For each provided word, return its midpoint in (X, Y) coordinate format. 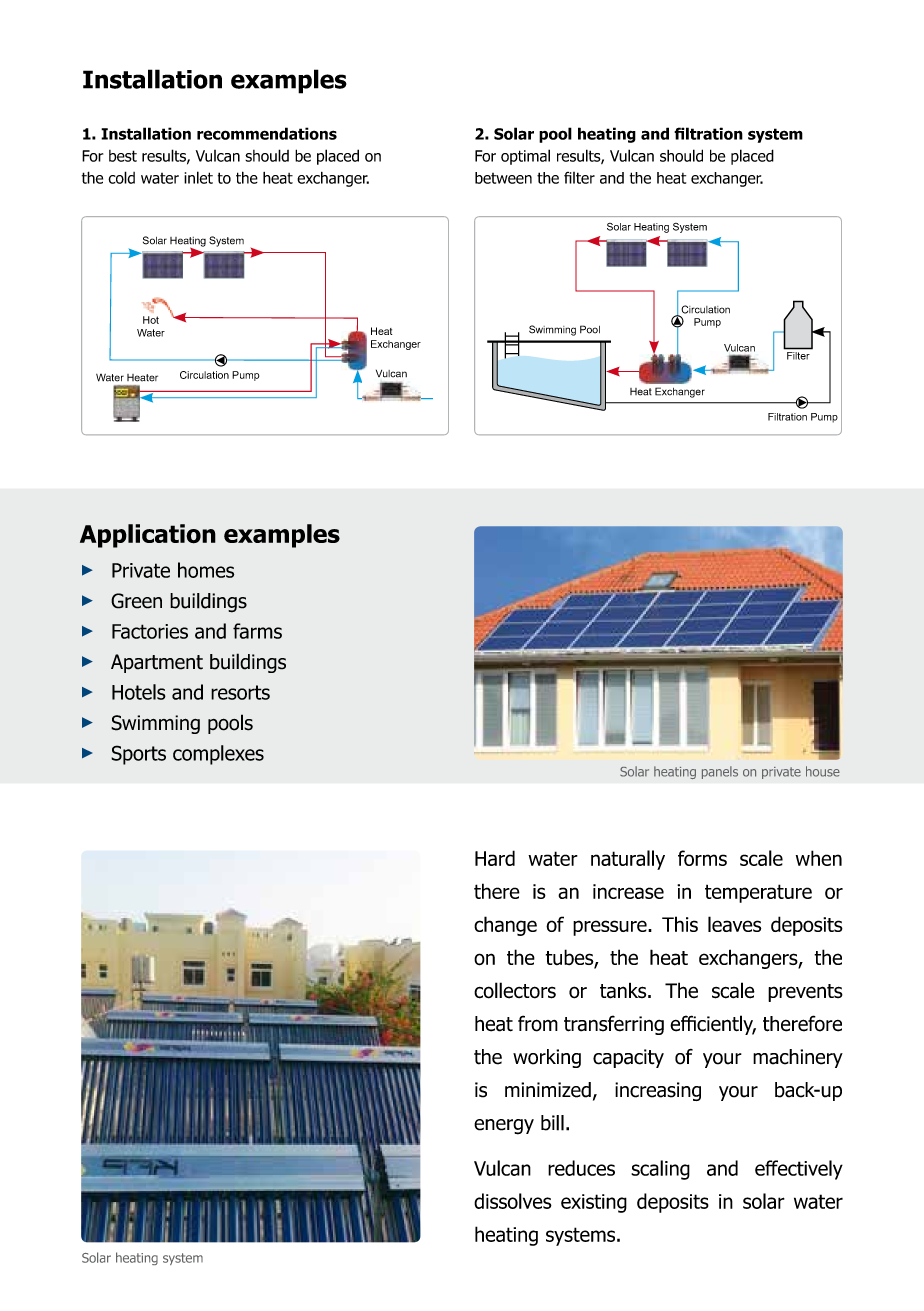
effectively (799, 1170)
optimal (525, 157)
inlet (198, 177)
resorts (240, 692)
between (503, 178)
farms (257, 631)
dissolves (513, 1201)
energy (504, 1127)
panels (720, 772)
